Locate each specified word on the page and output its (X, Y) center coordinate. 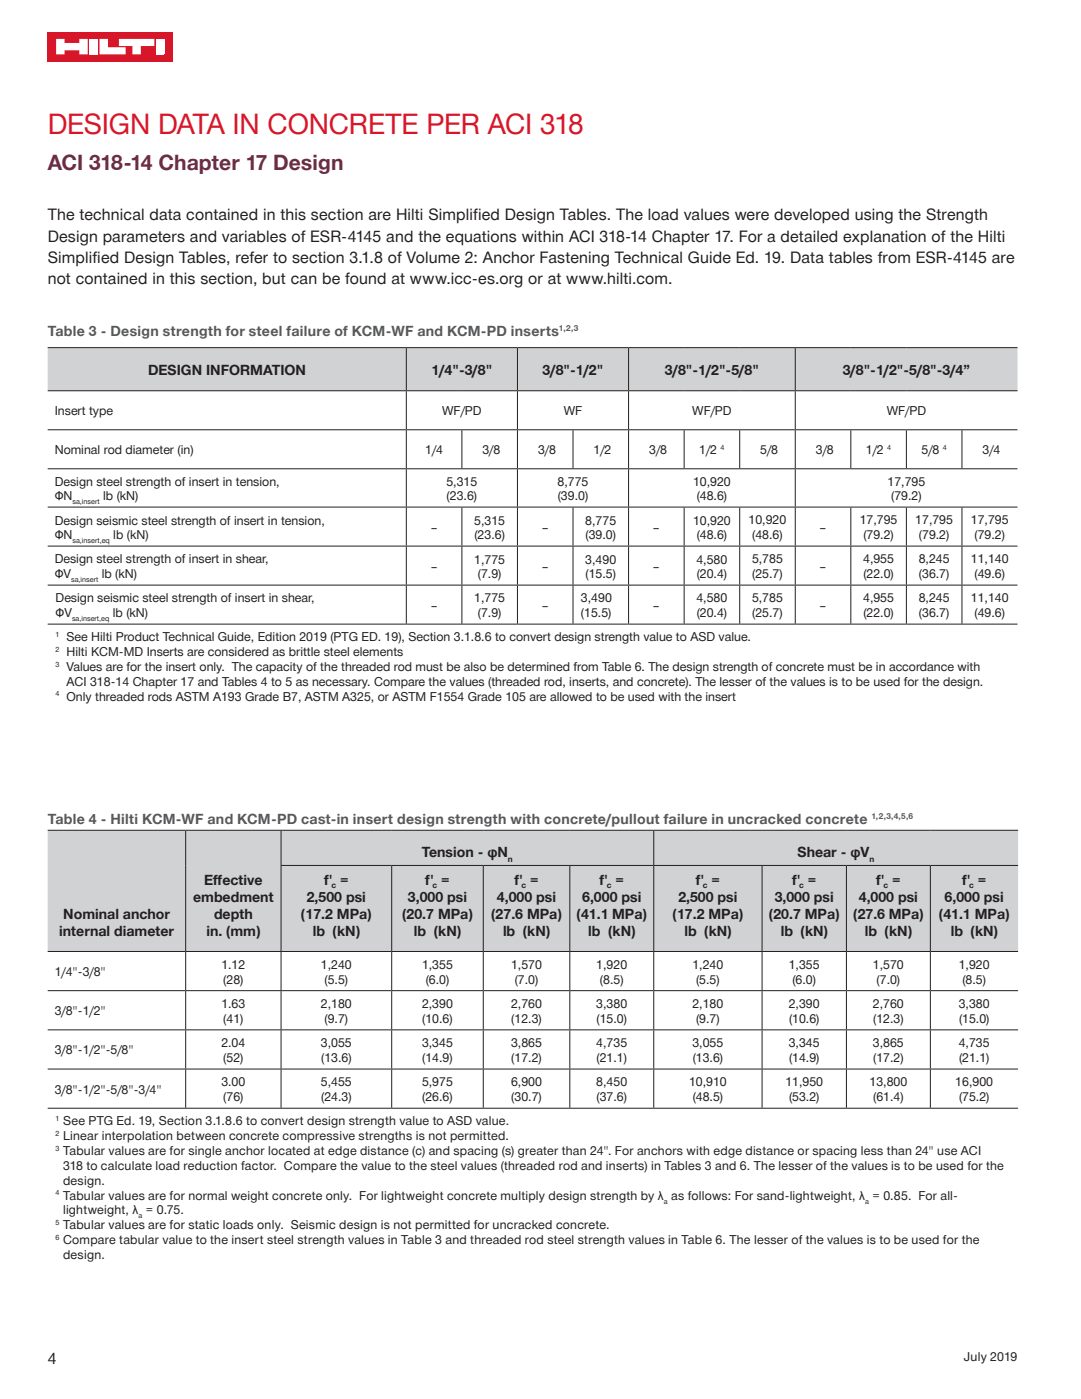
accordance (921, 666)
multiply (523, 1197)
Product (137, 636)
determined (538, 666)
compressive (318, 1137)
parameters (144, 238)
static (203, 1224)
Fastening (574, 259)
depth (233, 915)
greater (538, 1152)
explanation (884, 237)
